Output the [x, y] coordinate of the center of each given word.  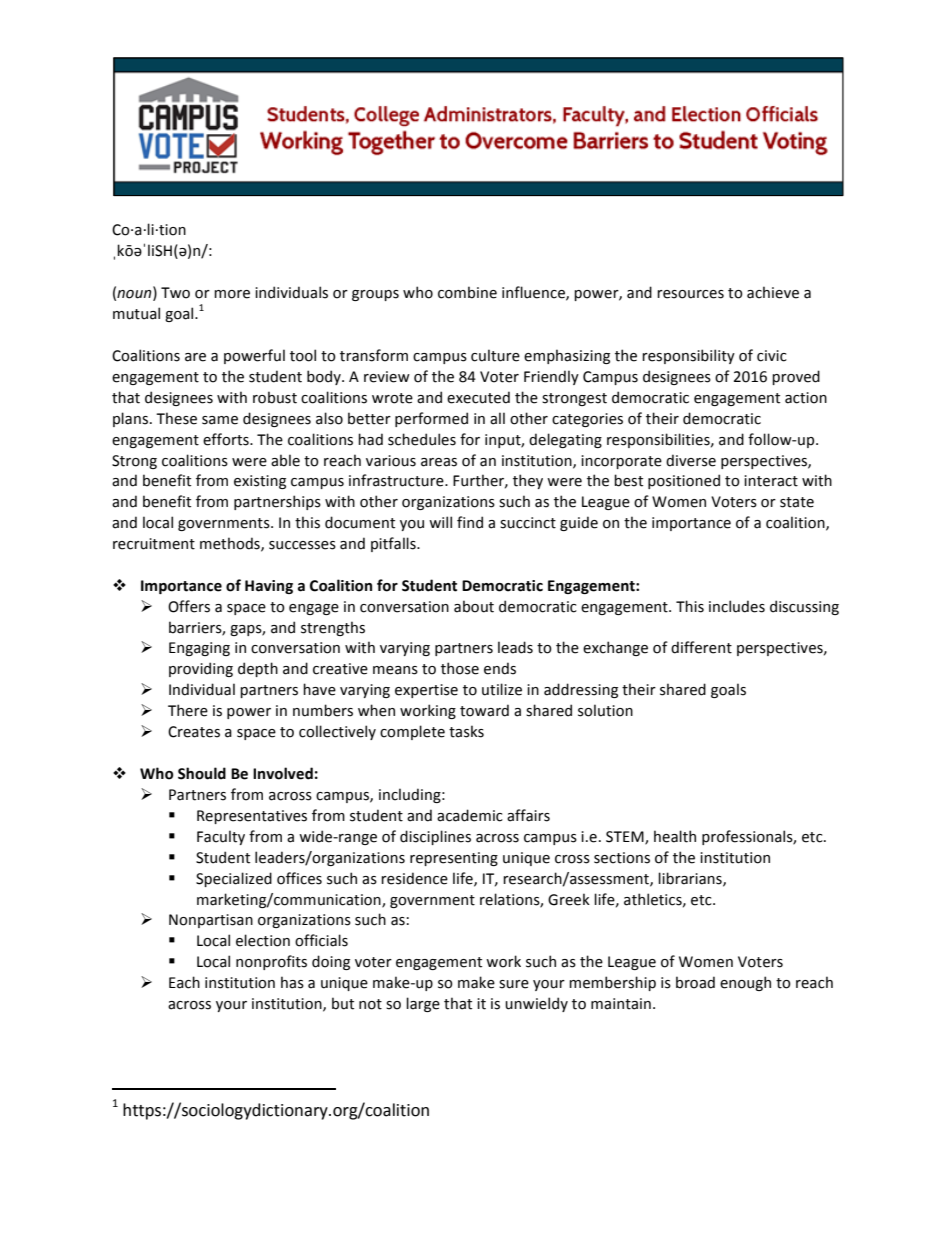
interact [771, 481]
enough [745, 983]
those [460, 668]
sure [514, 984]
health [675, 836]
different [701, 647]
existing [260, 482]
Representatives [252, 817]
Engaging [199, 649]
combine [467, 292]
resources [690, 294]
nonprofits [271, 962]
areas [439, 462]
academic [470, 815]
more [232, 294]
